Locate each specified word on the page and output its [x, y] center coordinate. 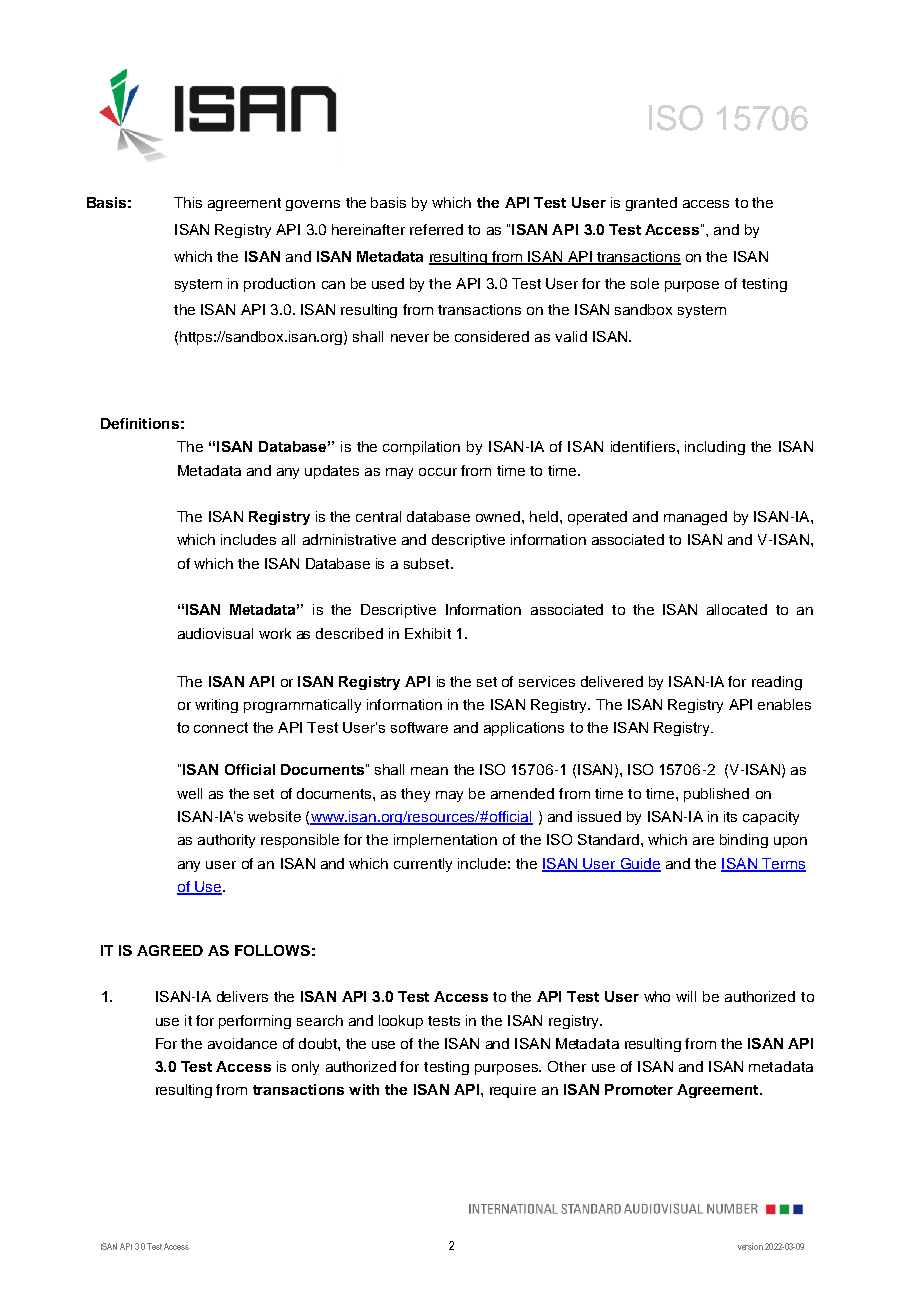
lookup [401, 1022]
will [686, 996]
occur [438, 472]
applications [524, 729]
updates [332, 472]
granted [651, 204]
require [513, 1091]
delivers [242, 996]
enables [784, 704]
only [305, 1068]
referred [436, 229]
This [188, 202]
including [715, 448]
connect [221, 727]
